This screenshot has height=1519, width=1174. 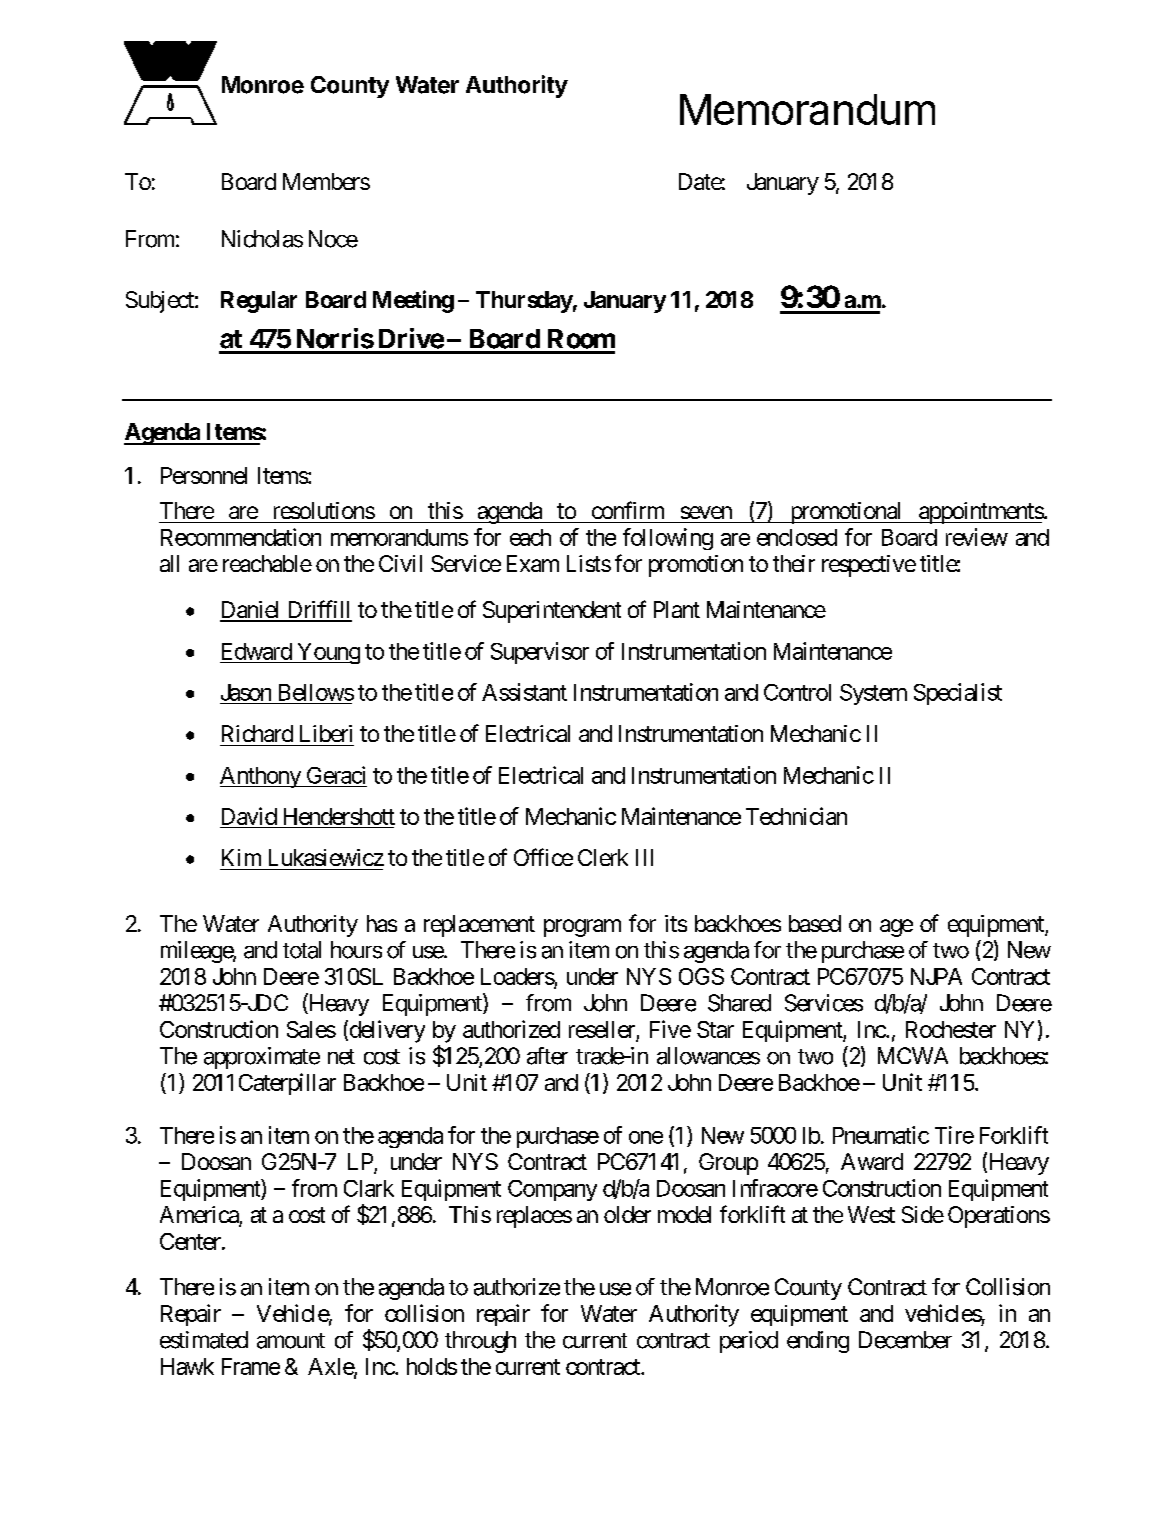 What do you see at coordinates (291, 1341) in the screenshot?
I see `amount` at bounding box center [291, 1341].
